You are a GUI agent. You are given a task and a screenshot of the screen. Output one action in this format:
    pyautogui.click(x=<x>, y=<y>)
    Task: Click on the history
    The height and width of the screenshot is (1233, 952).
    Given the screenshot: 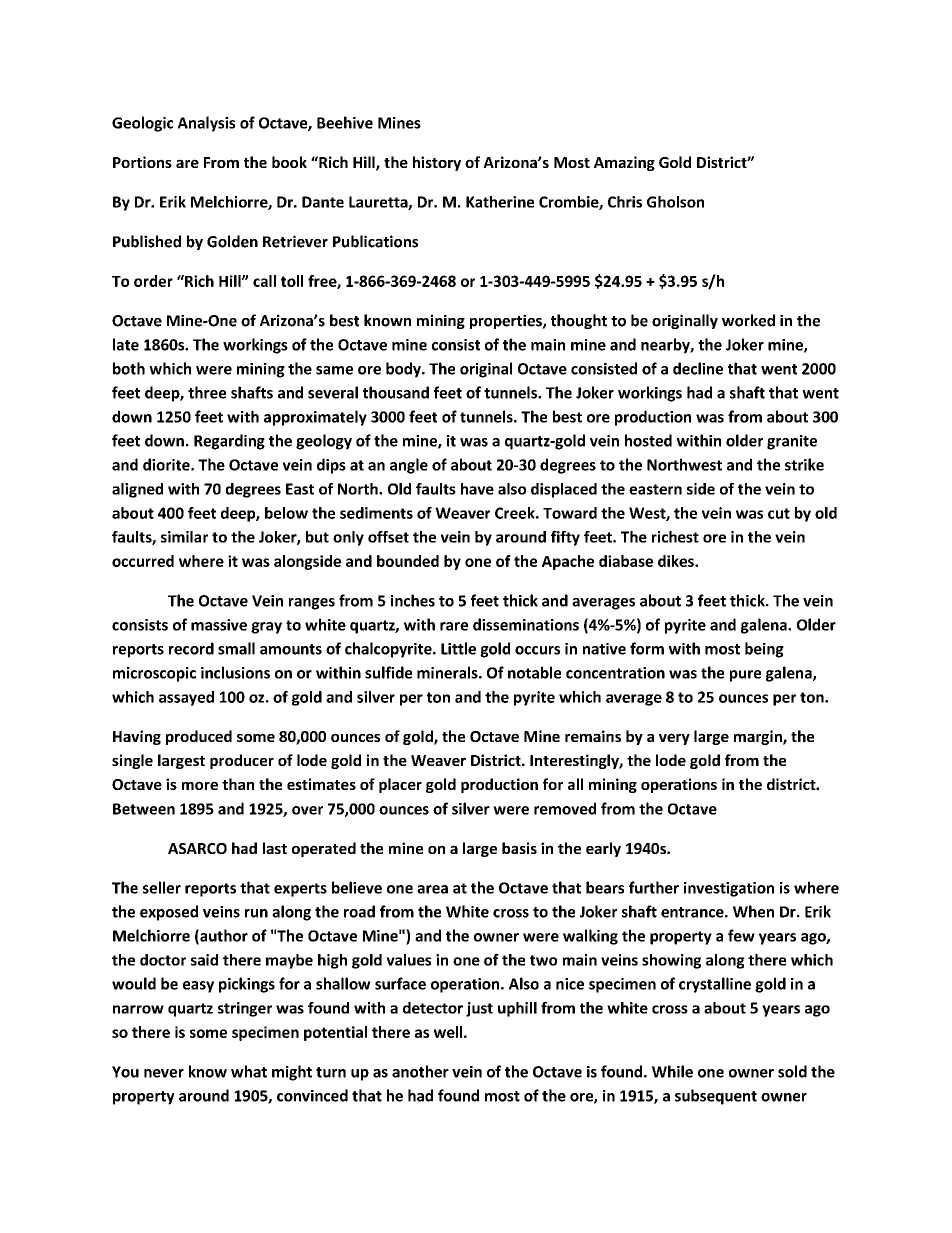 What is the action you would take?
    pyautogui.click(x=437, y=163)
